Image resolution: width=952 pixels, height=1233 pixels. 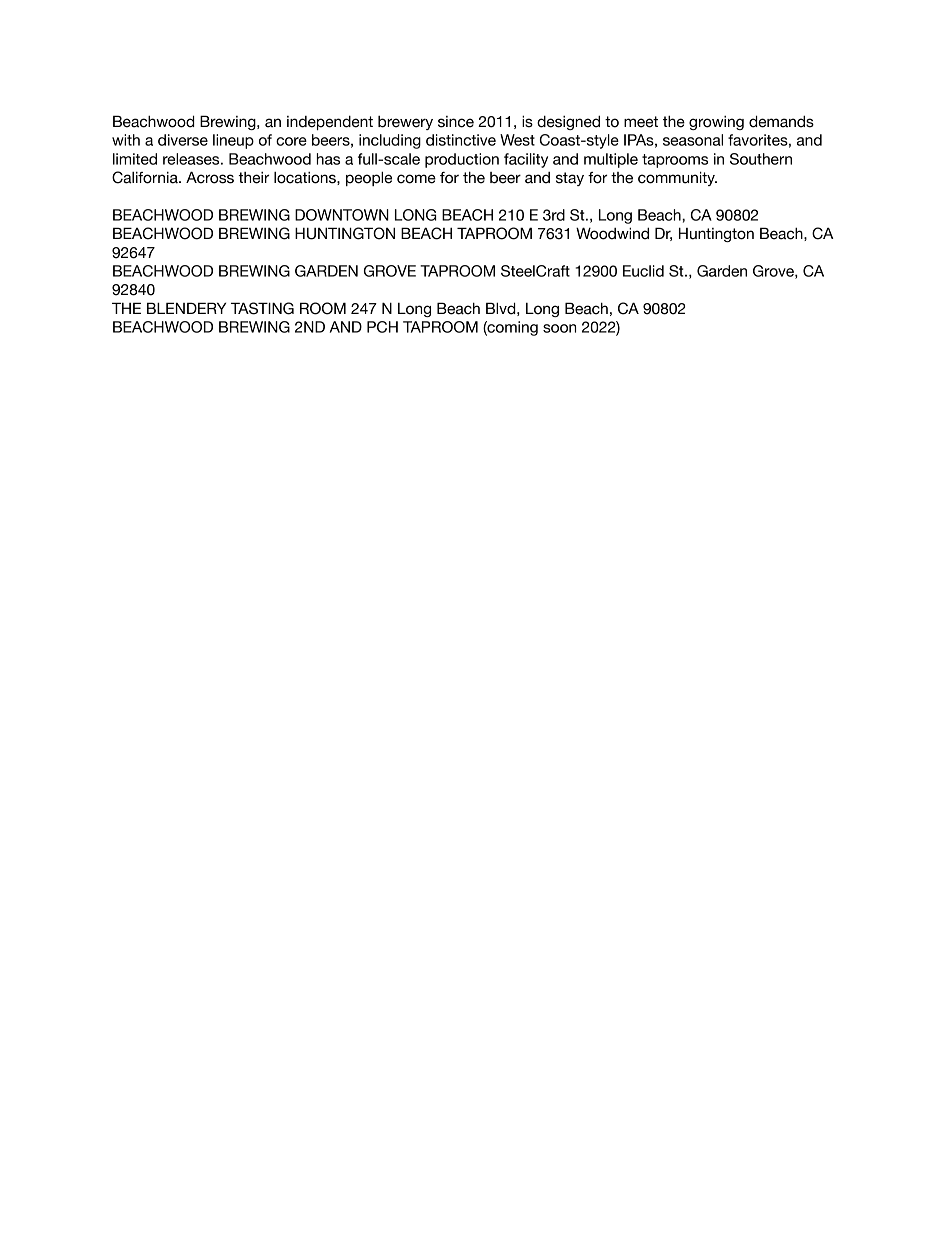 What do you see at coordinates (716, 123) in the screenshot?
I see `growing` at bounding box center [716, 123].
